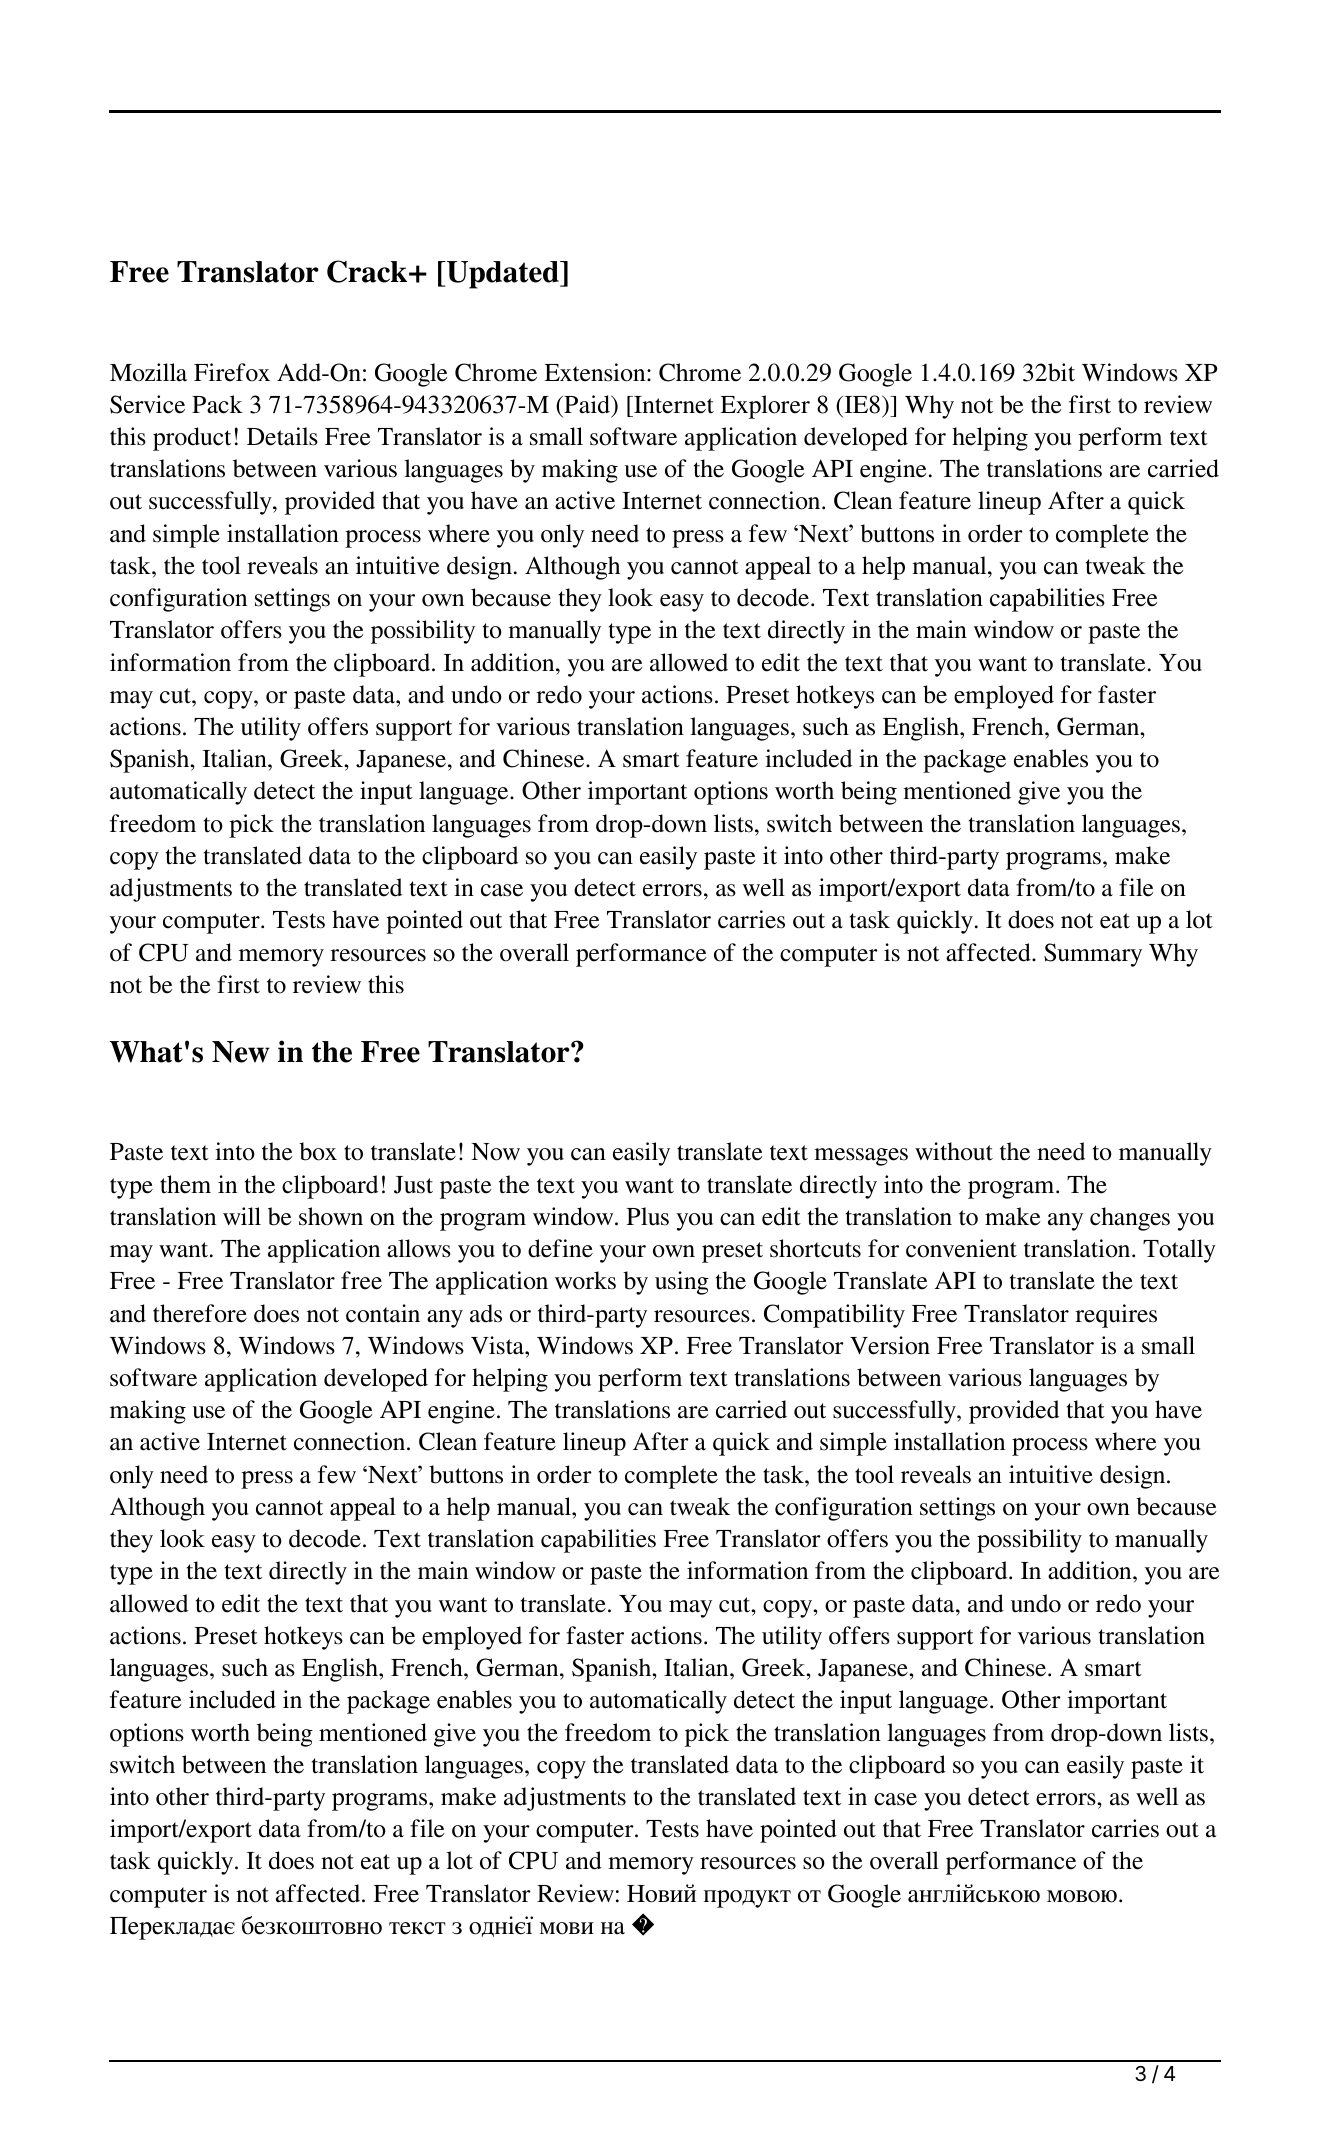 Image resolution: width=1330 pixels, height=2134 pixels. What do you see at coordinates (765, 407) in the document?
I see `Explorer` at bounding box center [765, 407].
